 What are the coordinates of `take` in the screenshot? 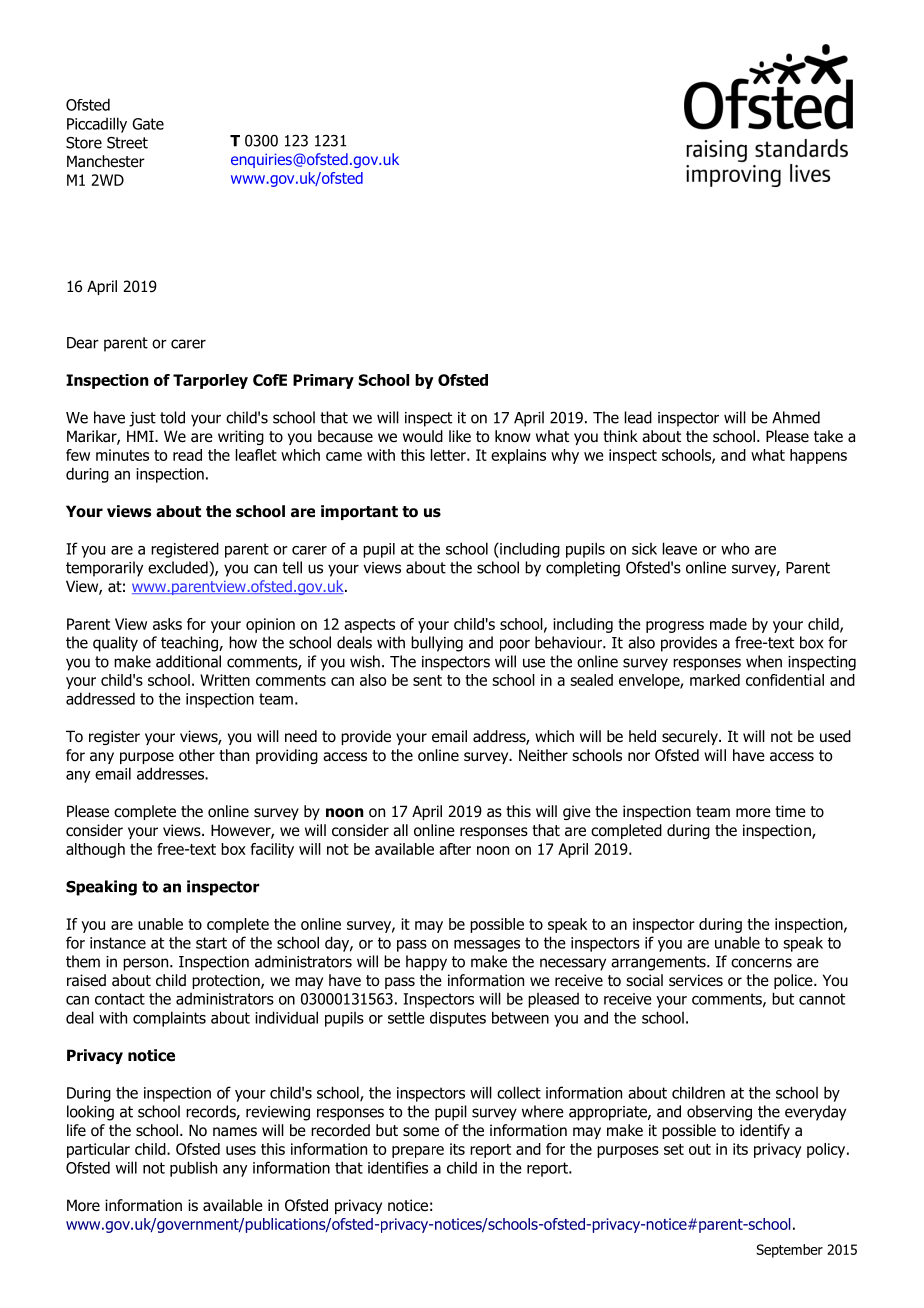 It's located at (828, 436).
